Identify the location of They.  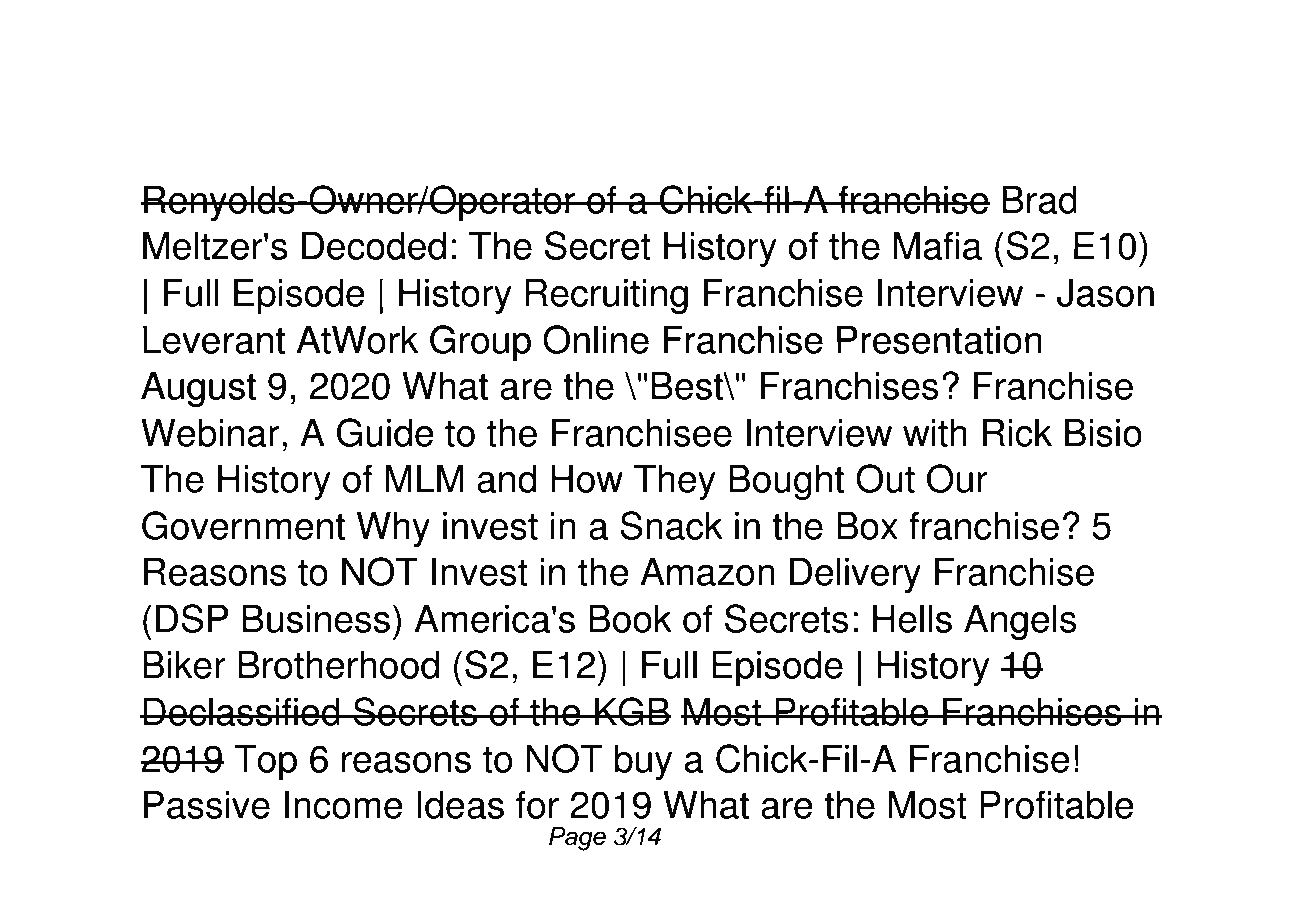
(675, 482).
